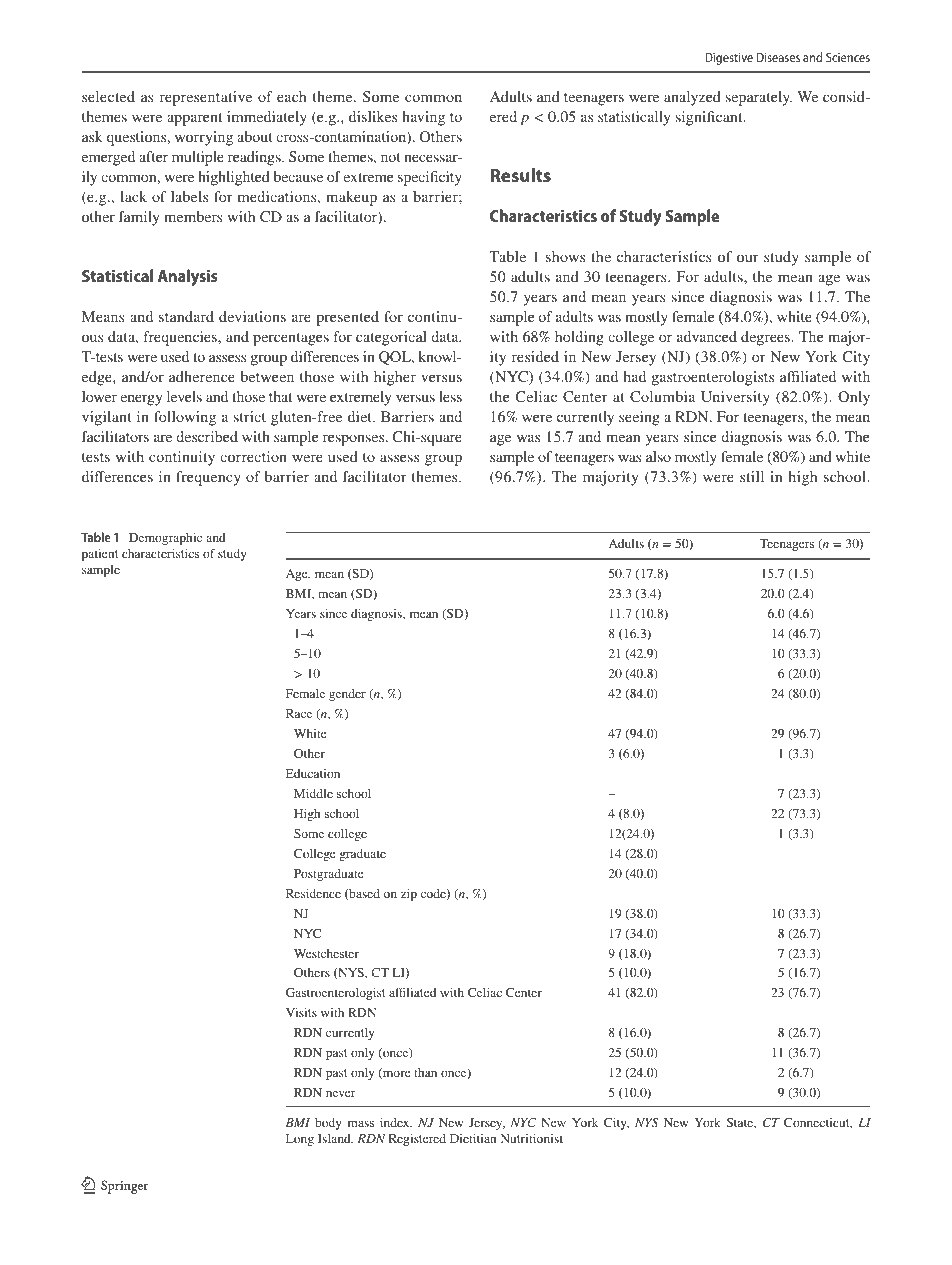  What do you see at coordinates (425, 1072) in the screenshot?
I see `than` at bounding box center [425, 1072].
